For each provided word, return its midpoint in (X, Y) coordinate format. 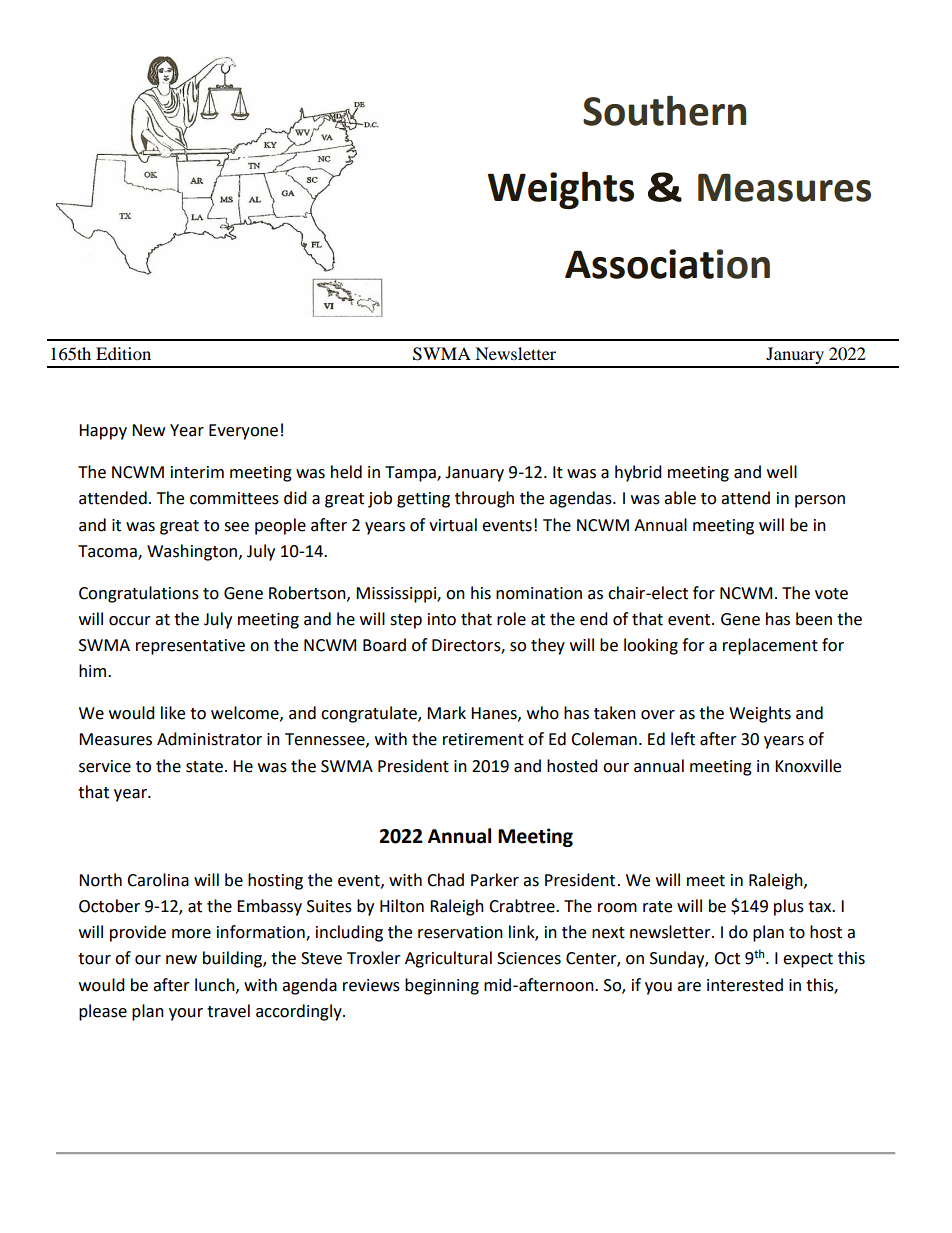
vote (831, 594)
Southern (664, 110)
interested (745, 985)
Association (667, 264)
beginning (442, 986)
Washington (192, 552)
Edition (123, 353)
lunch (216, 985)
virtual (453, 525)
